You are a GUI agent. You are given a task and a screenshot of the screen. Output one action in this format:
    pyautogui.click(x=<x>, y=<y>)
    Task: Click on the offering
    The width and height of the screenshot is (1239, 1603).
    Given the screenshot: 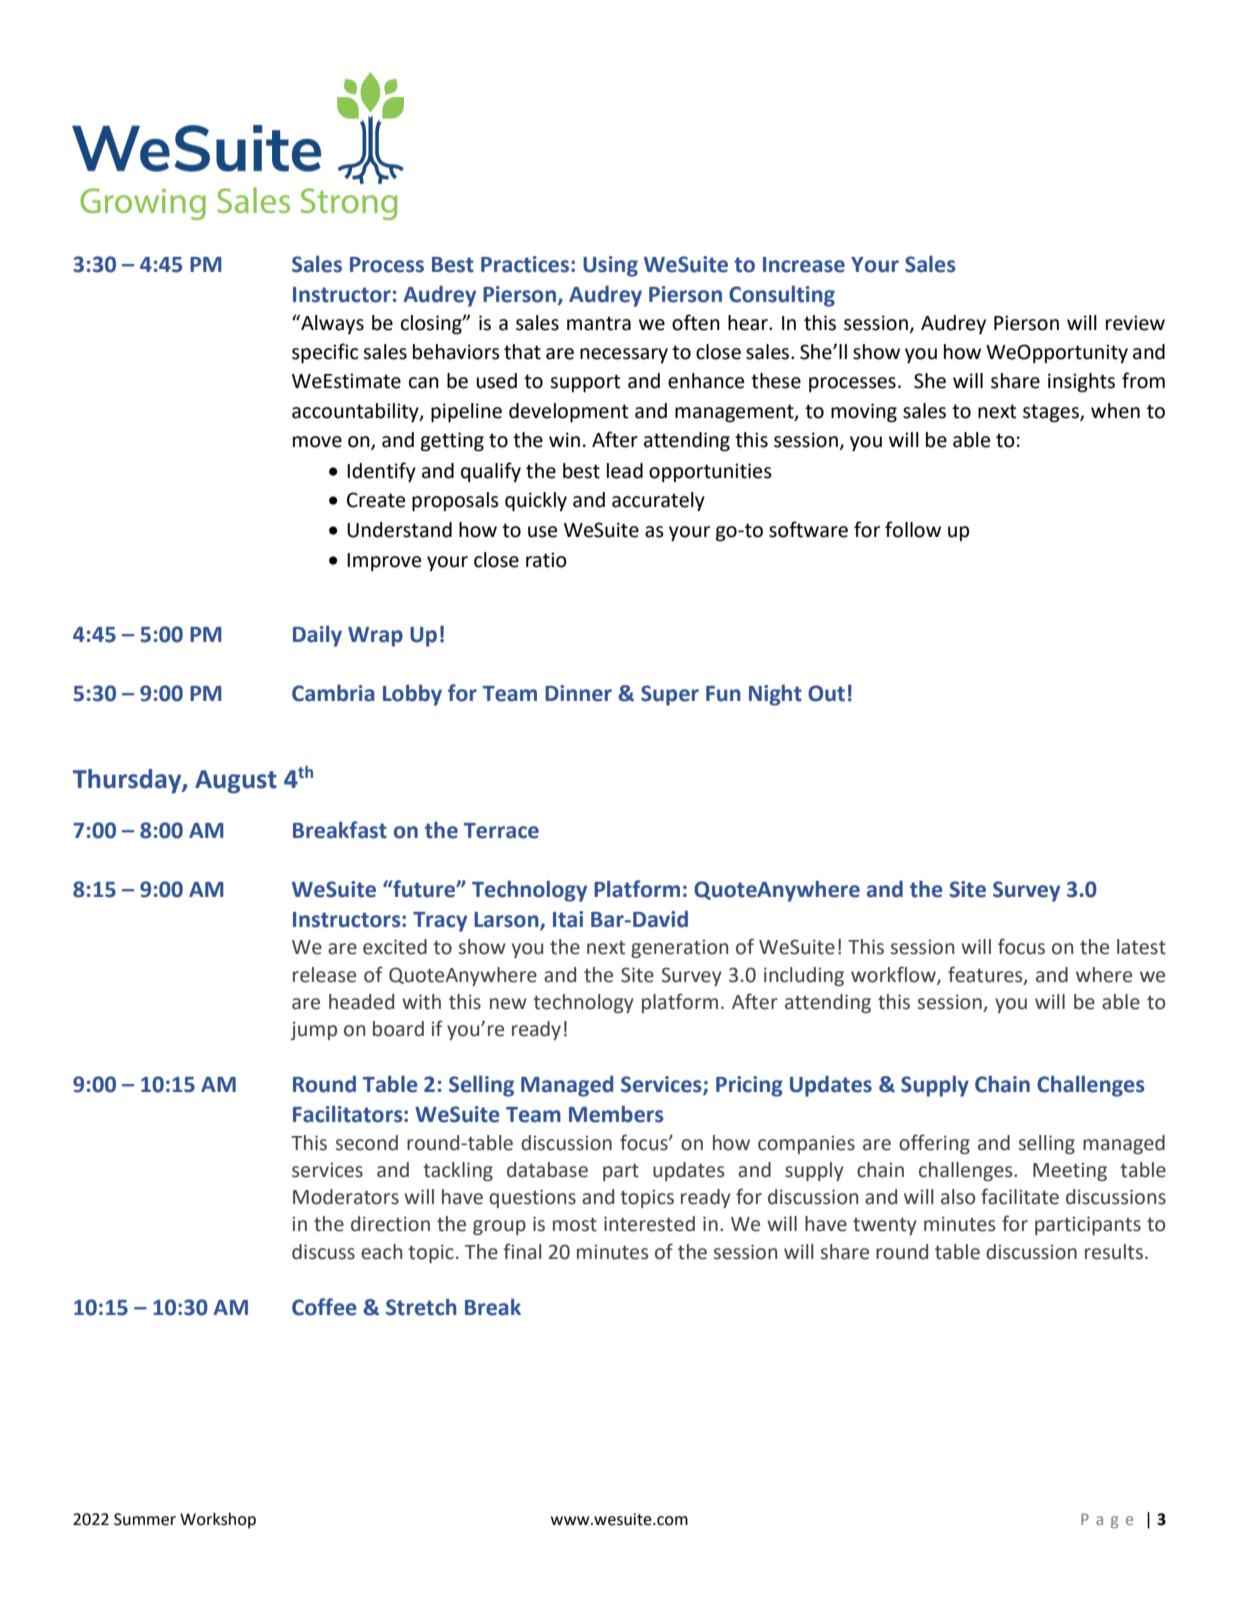 What is the action you would take?
    pyautogui.click(x=934, y=1144)
